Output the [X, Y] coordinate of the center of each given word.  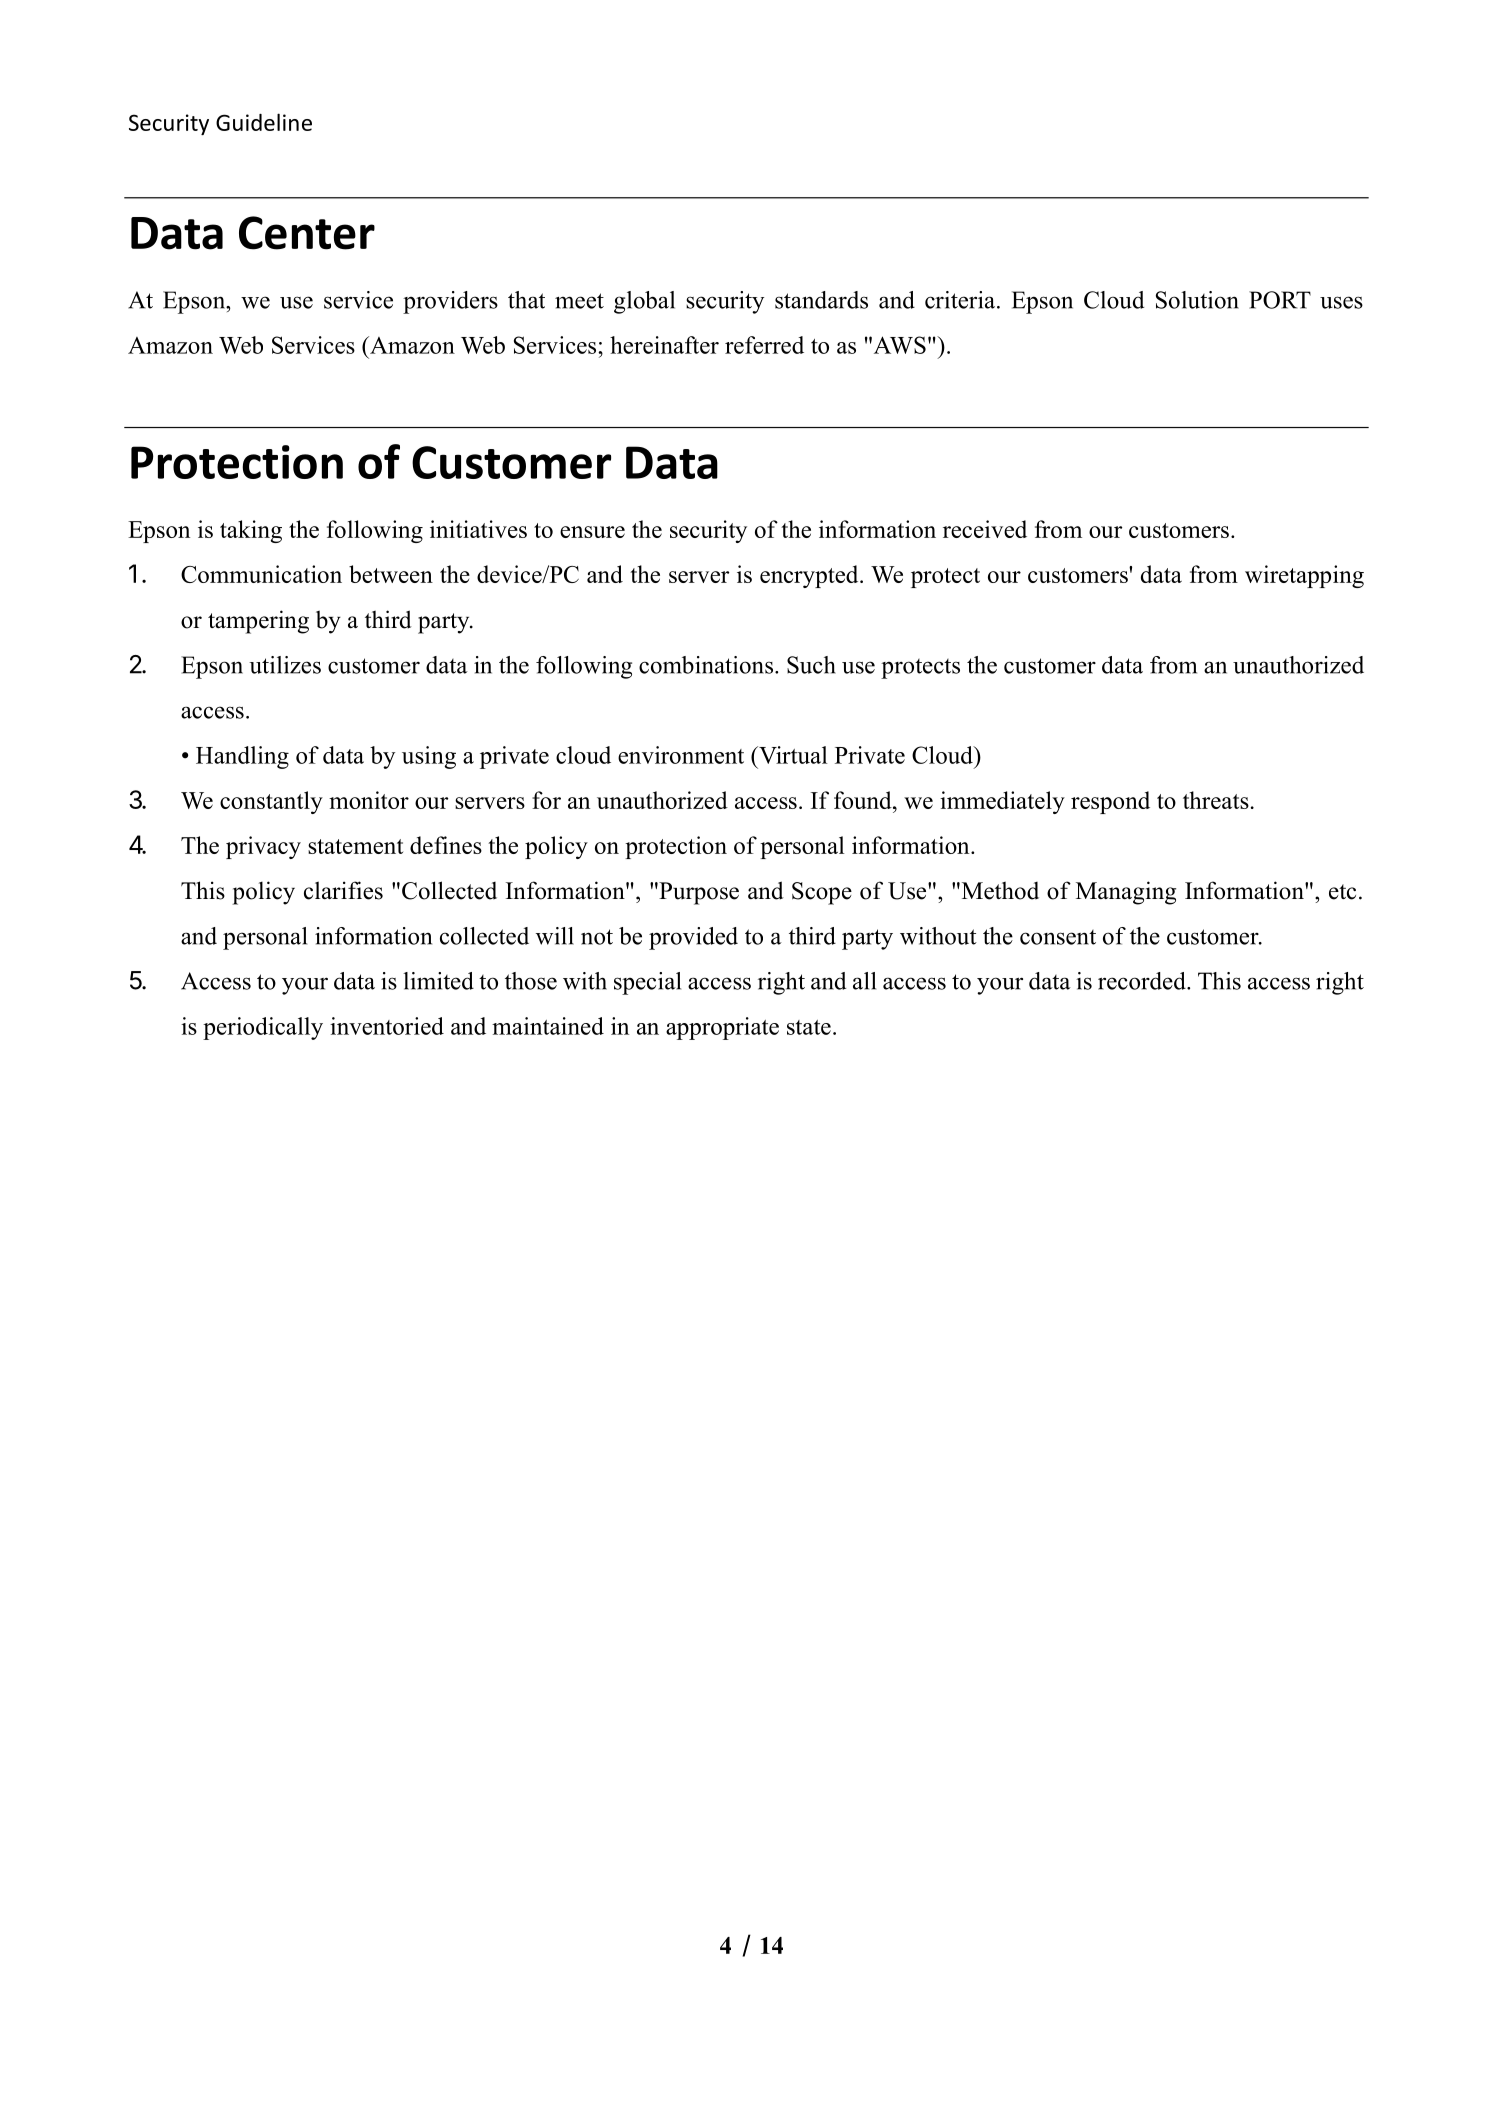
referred [764, 345]
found [864, 800]
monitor [369, 800]
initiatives [478, 529]
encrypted [810, 576]
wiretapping [1304, 576]
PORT [1280, 300]
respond [1110, 802]
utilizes [285, 665]
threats [1216, 800]
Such [811, 665]
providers [450, 302]
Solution [1197, 300]
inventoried [387, 1026]
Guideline [264, 122]
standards [821, 300]
